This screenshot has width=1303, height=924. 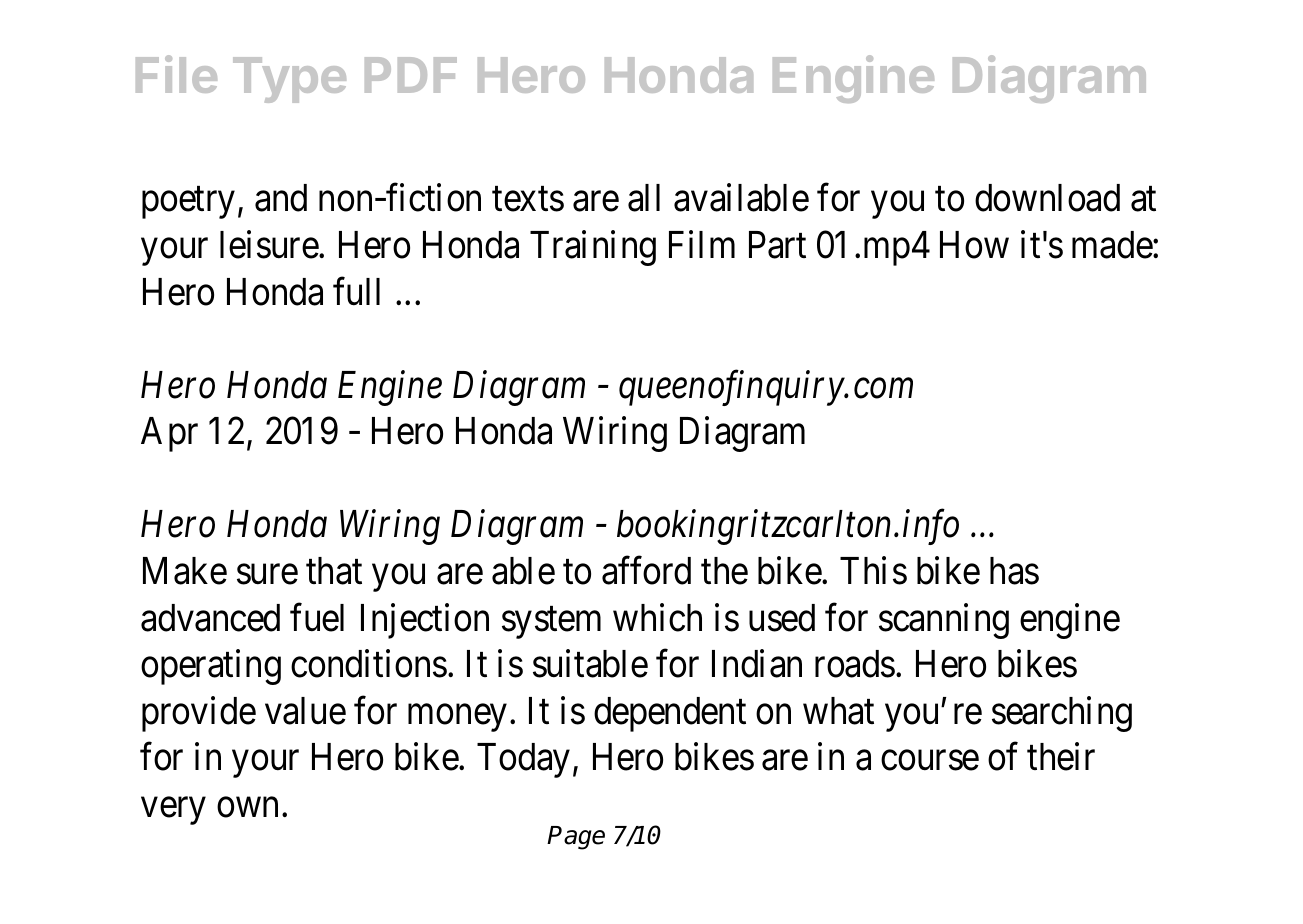 I want to click on Page, so click(x=576, y=838).
